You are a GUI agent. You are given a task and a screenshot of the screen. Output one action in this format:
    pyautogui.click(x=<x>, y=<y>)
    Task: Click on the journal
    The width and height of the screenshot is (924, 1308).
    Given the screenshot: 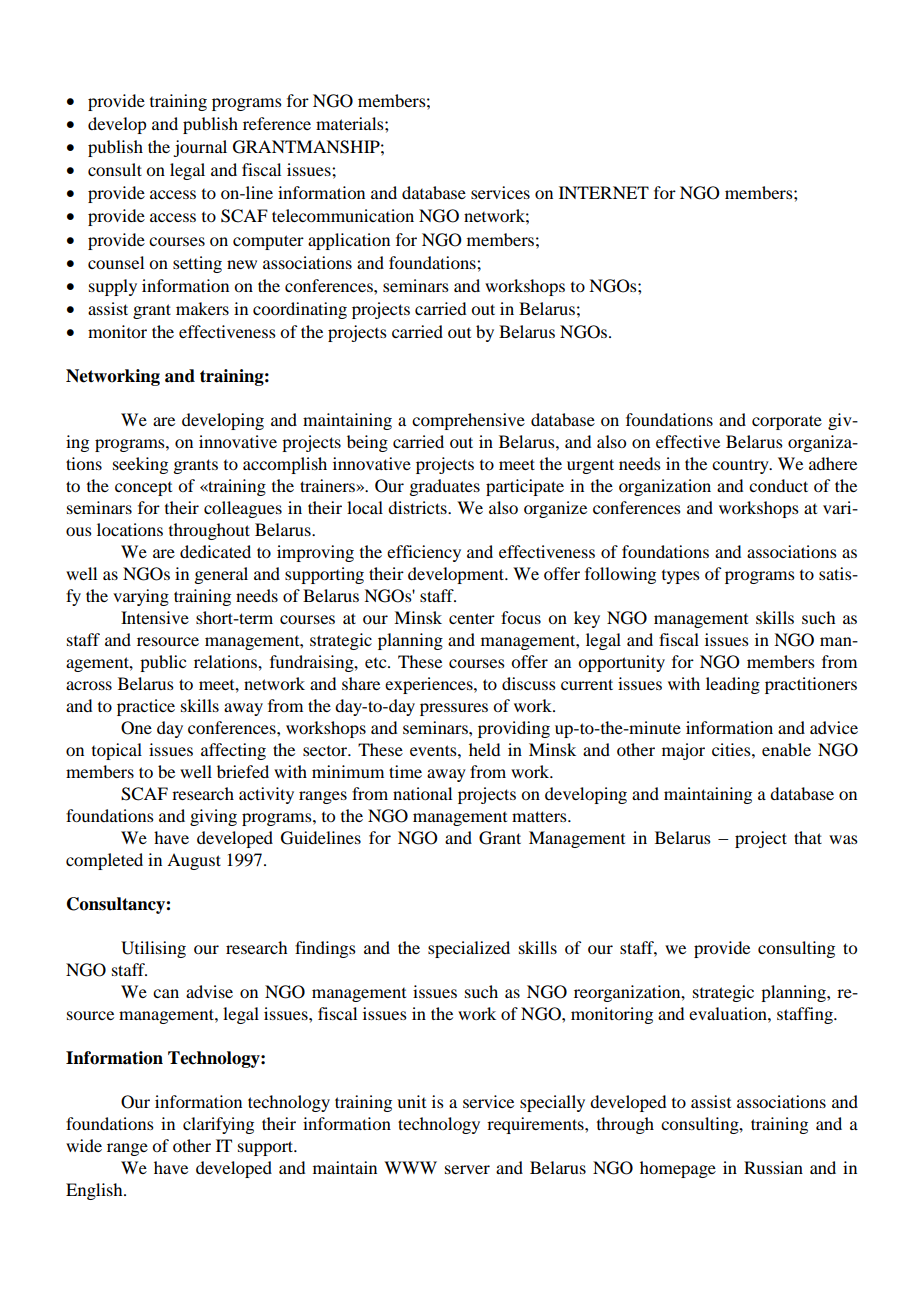 What is the action you would take?
    pyautogui.click(x=200, y=148)
